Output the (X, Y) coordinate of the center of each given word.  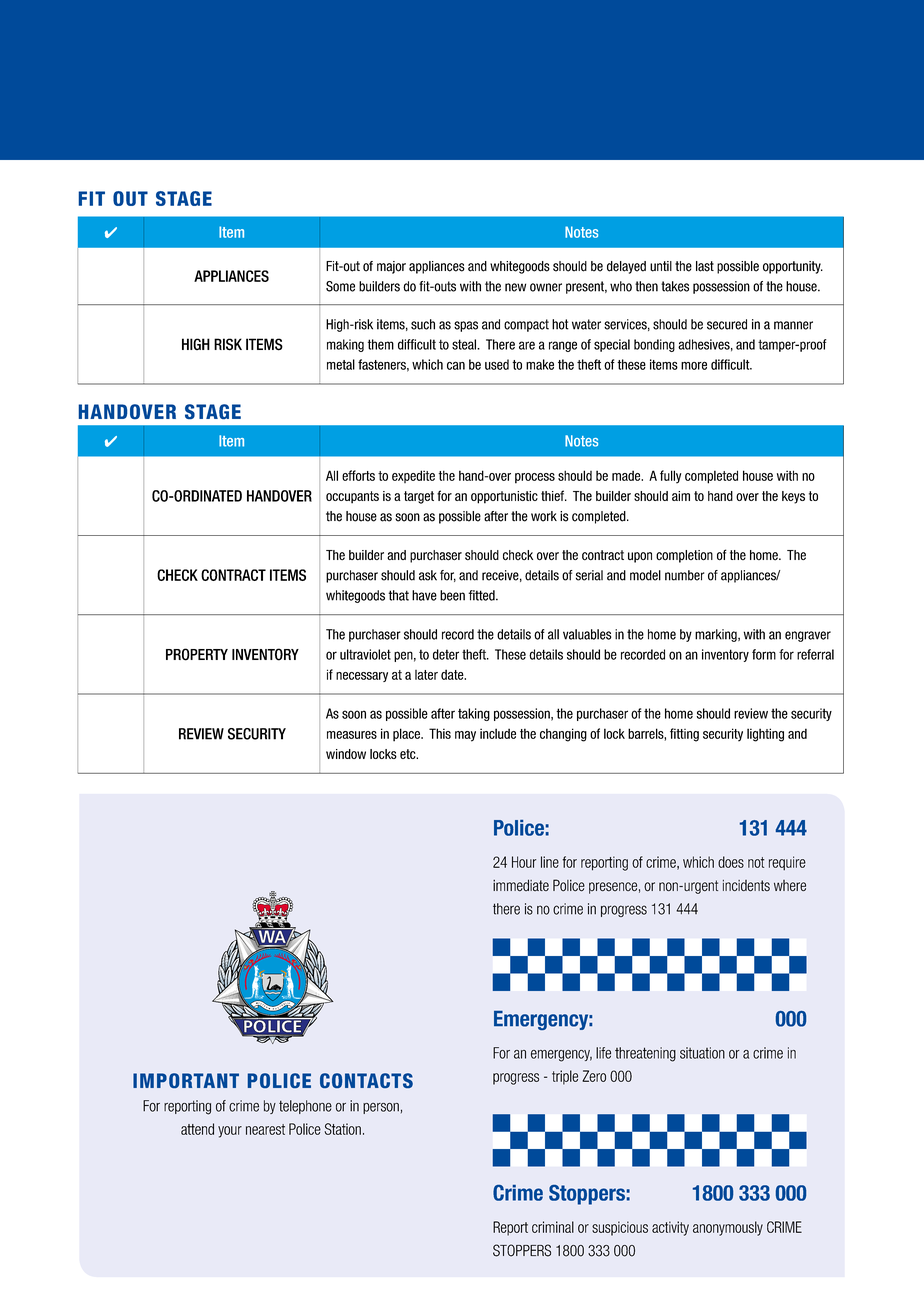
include (498, 733)
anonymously (728, 1228)
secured (727, 324)
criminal (553, 1227)
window (346, 754)
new (515, 287)
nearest (265, 1129)
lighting (765, 735)
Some (340, 286)
